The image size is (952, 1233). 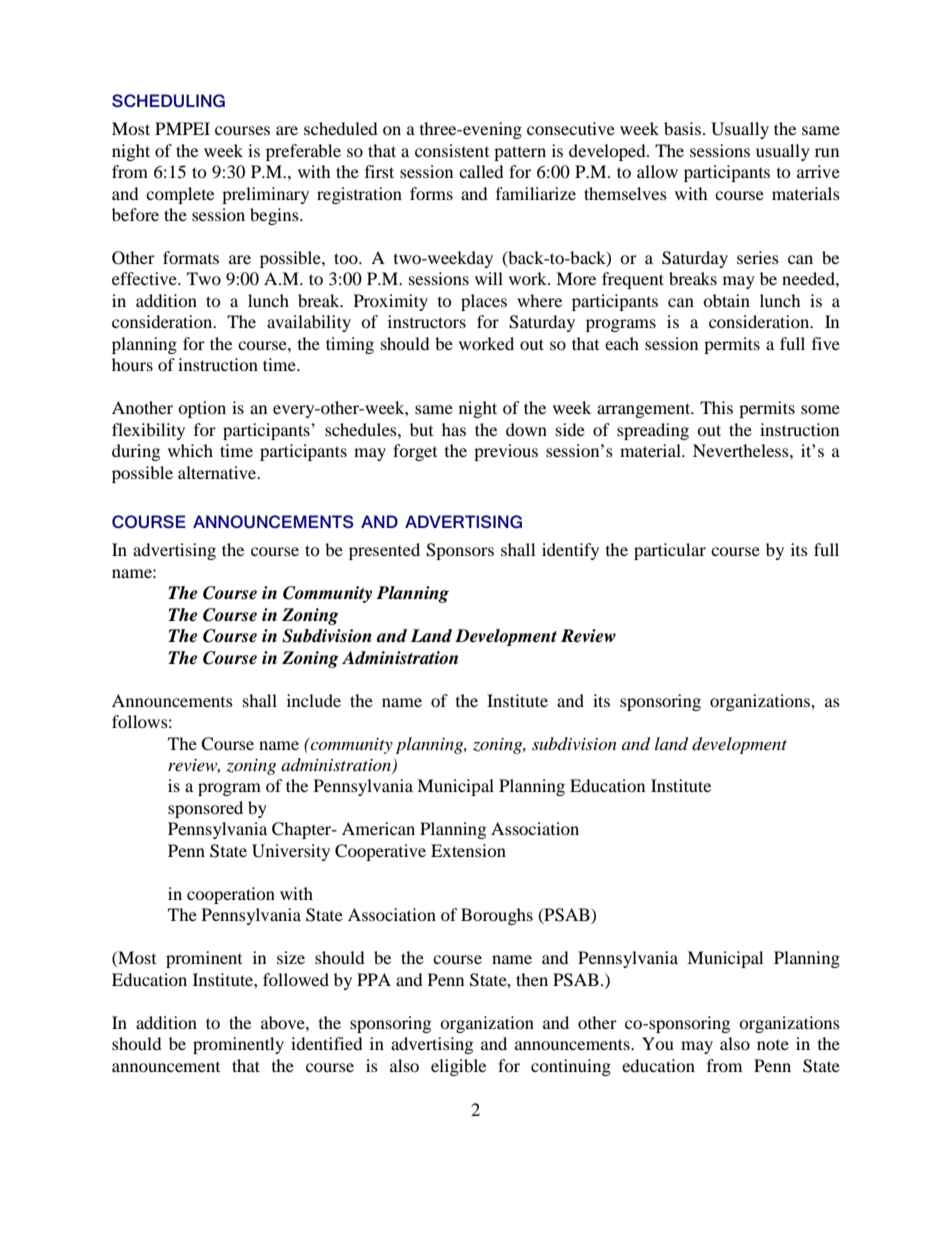 What do you see at coordinates (670, 551) in the document?
I see `particular` at bounding box center [670, 551].
